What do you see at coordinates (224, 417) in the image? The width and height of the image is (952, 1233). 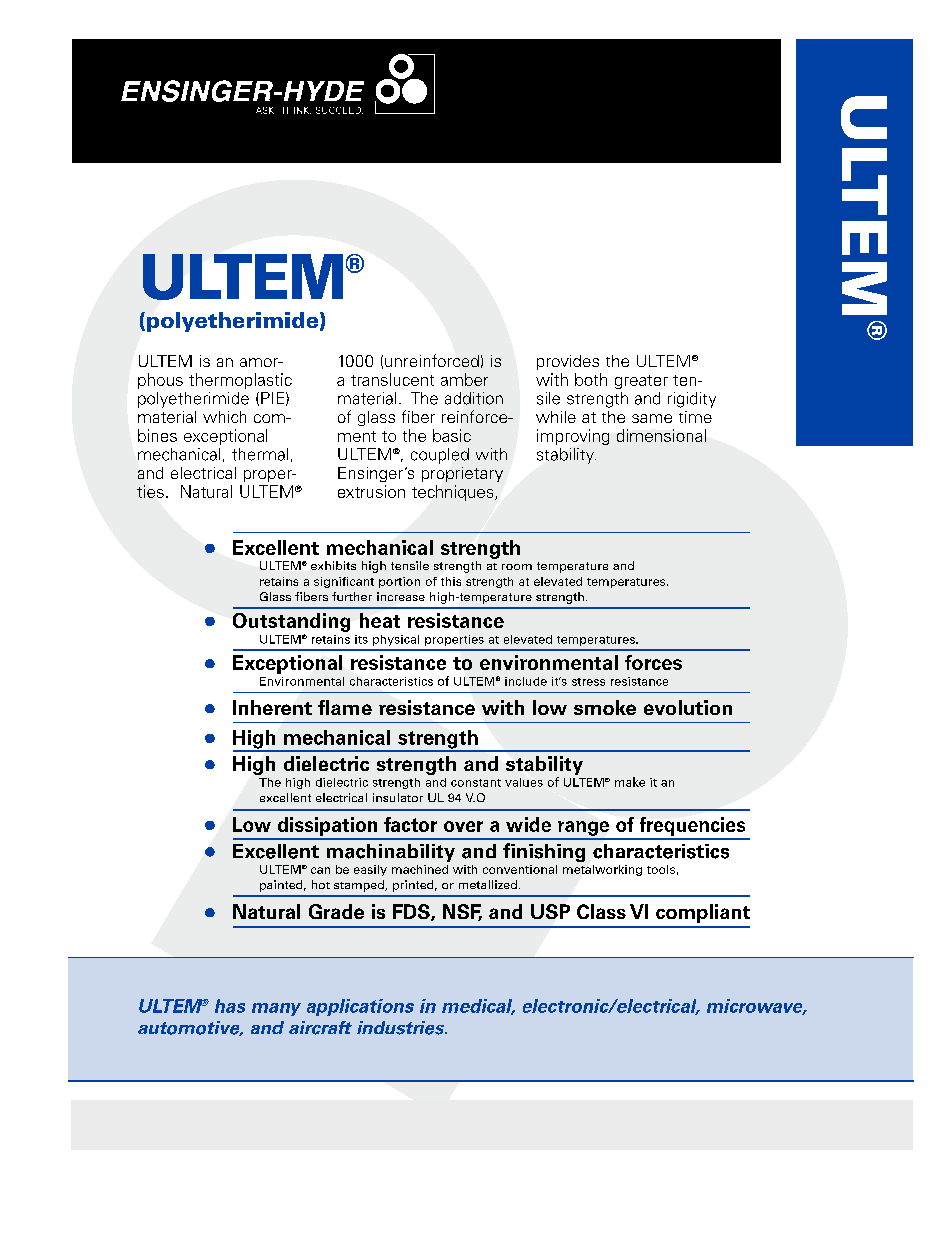 I see `which` at bounding box center [224, 417].
